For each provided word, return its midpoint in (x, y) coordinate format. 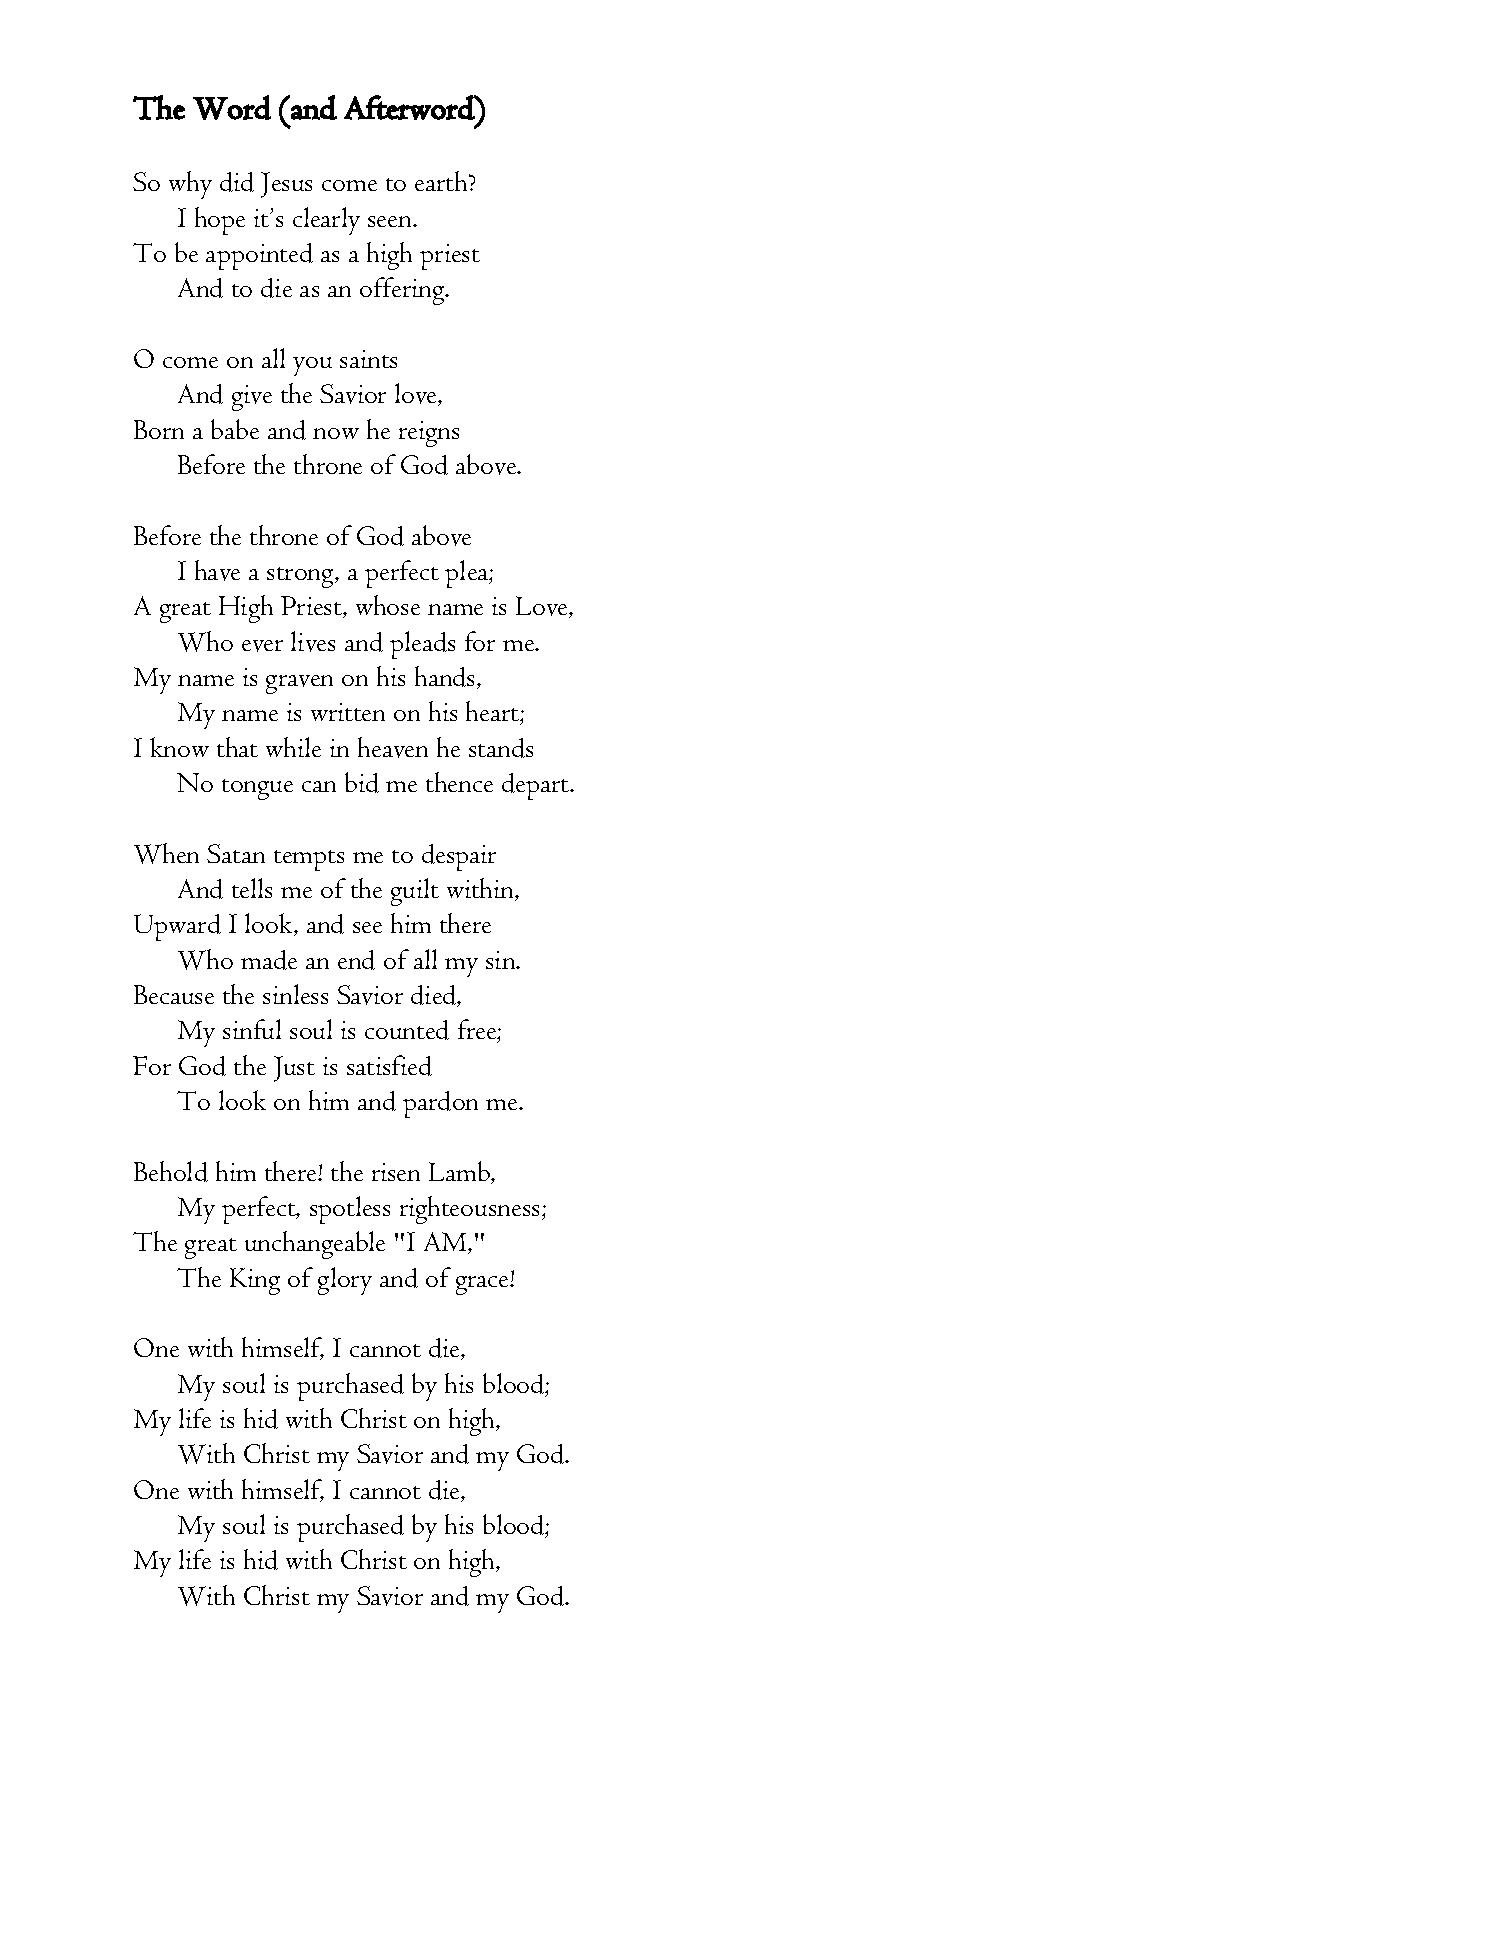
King (255, 1281)
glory (345, 1281)
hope (220, 221)
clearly (326, 221)
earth (443, 181)
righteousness (469, 1210)
